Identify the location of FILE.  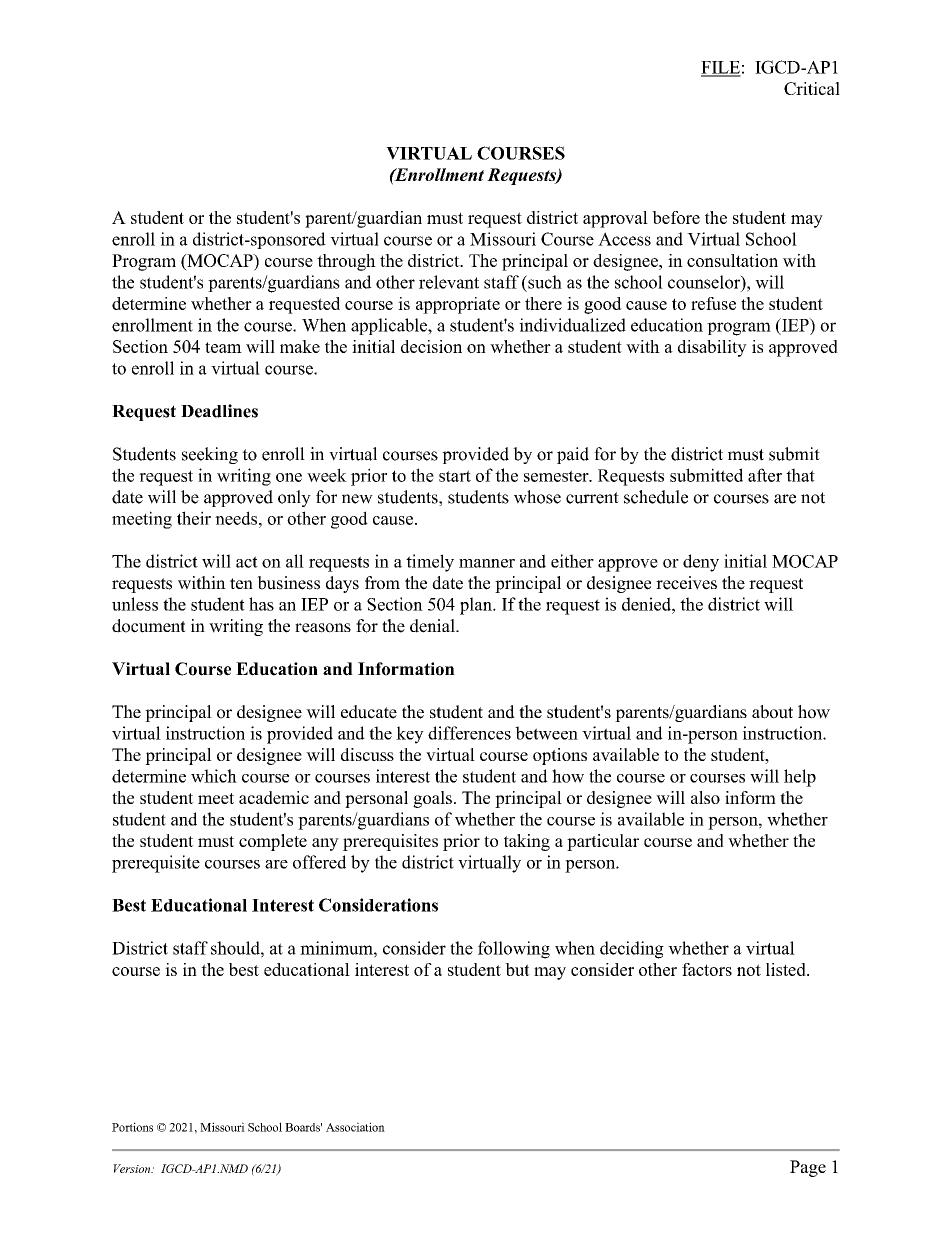
(721, 68).
